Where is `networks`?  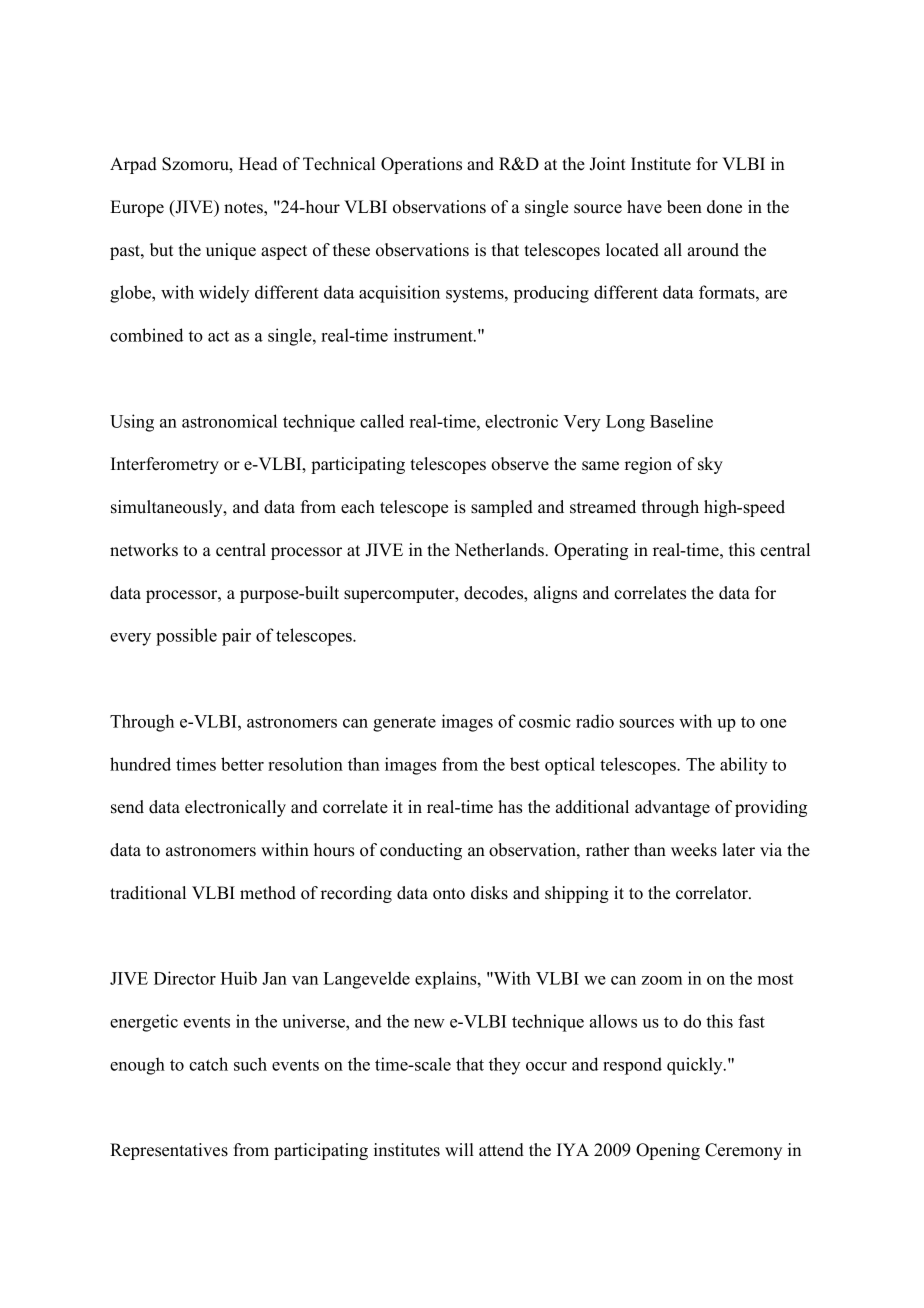
networks is located at coordinates (144, 550).
